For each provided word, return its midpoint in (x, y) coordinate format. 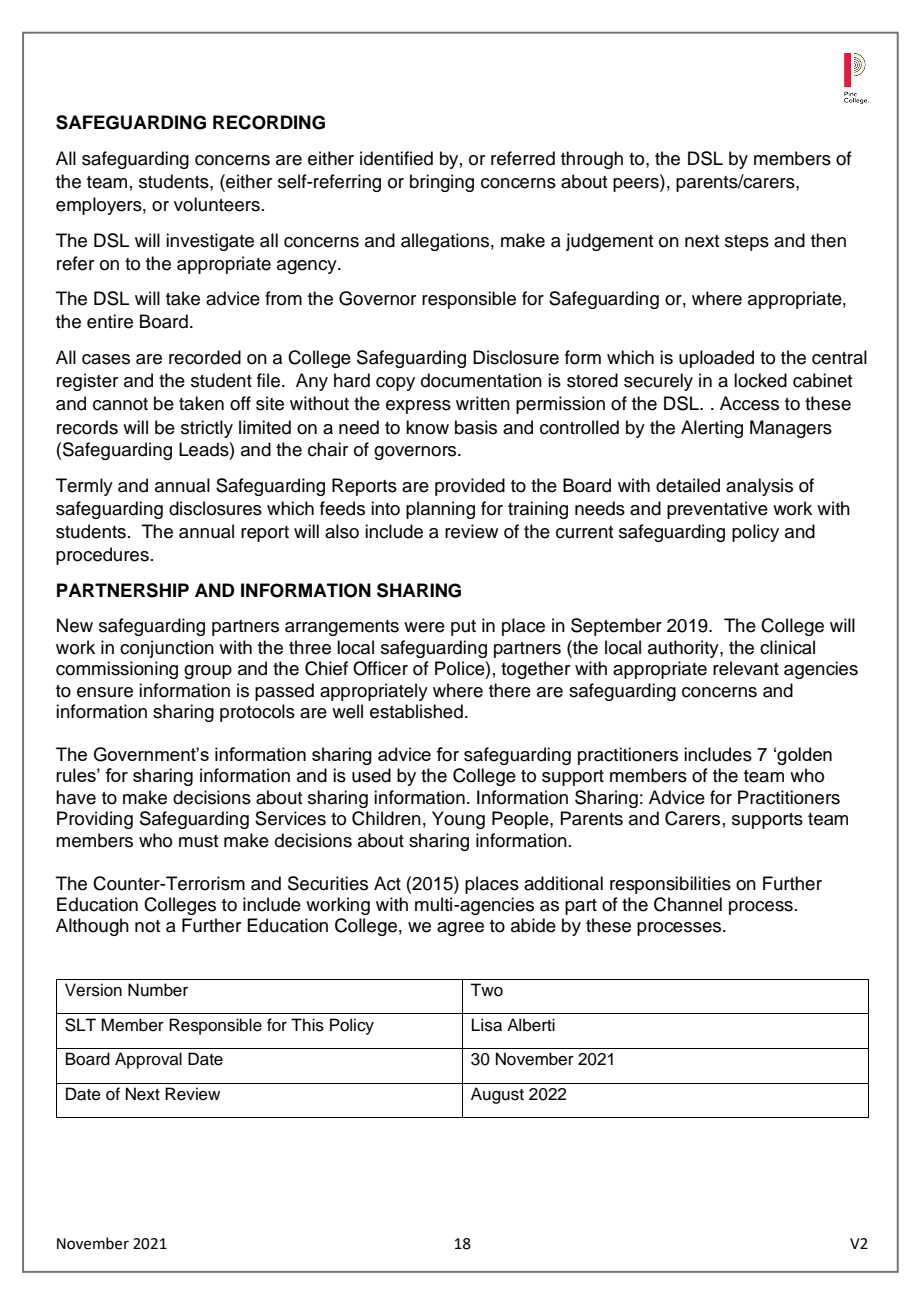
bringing (442, 183)
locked (760, 380)
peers (637, 185)
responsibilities (670, 885)
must (198, 841)
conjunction (167, 649)
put (463, 628)
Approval (148, 1060)
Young (458, 820)
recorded (205, 357)
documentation (481, 380)
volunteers (217, 204)
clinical (787, 647)
